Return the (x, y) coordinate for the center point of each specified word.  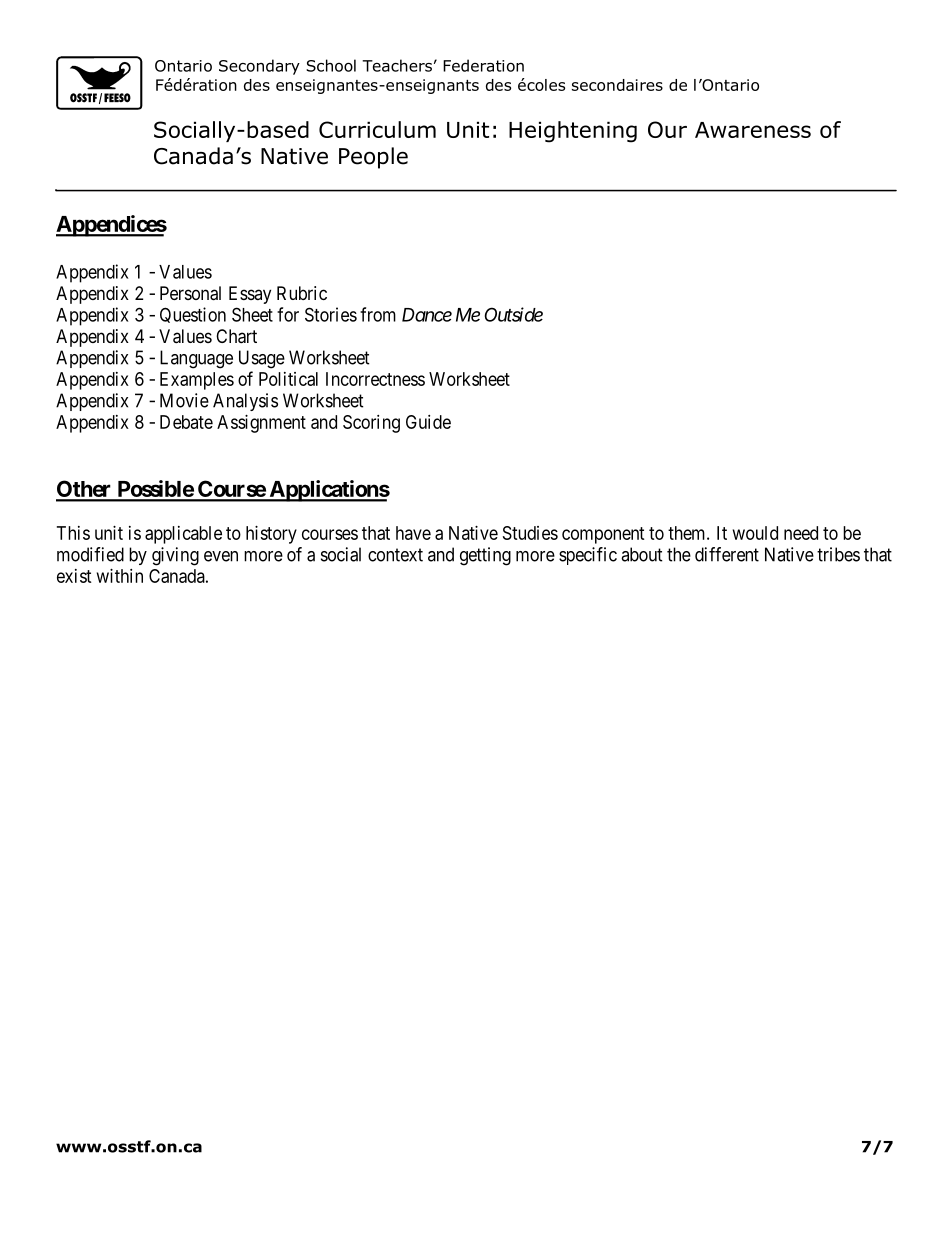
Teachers (397, 65)
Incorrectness (375, 379)
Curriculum (377, 129)
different (727, 554)
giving (175, 556)
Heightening (573, 132)
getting (485, 556)
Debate (186, 422)
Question (193, 315)
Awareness (753, 130)
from (378, 314)
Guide (428, 422)
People (373, 158)
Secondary (259, 67)
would (755, 533)
